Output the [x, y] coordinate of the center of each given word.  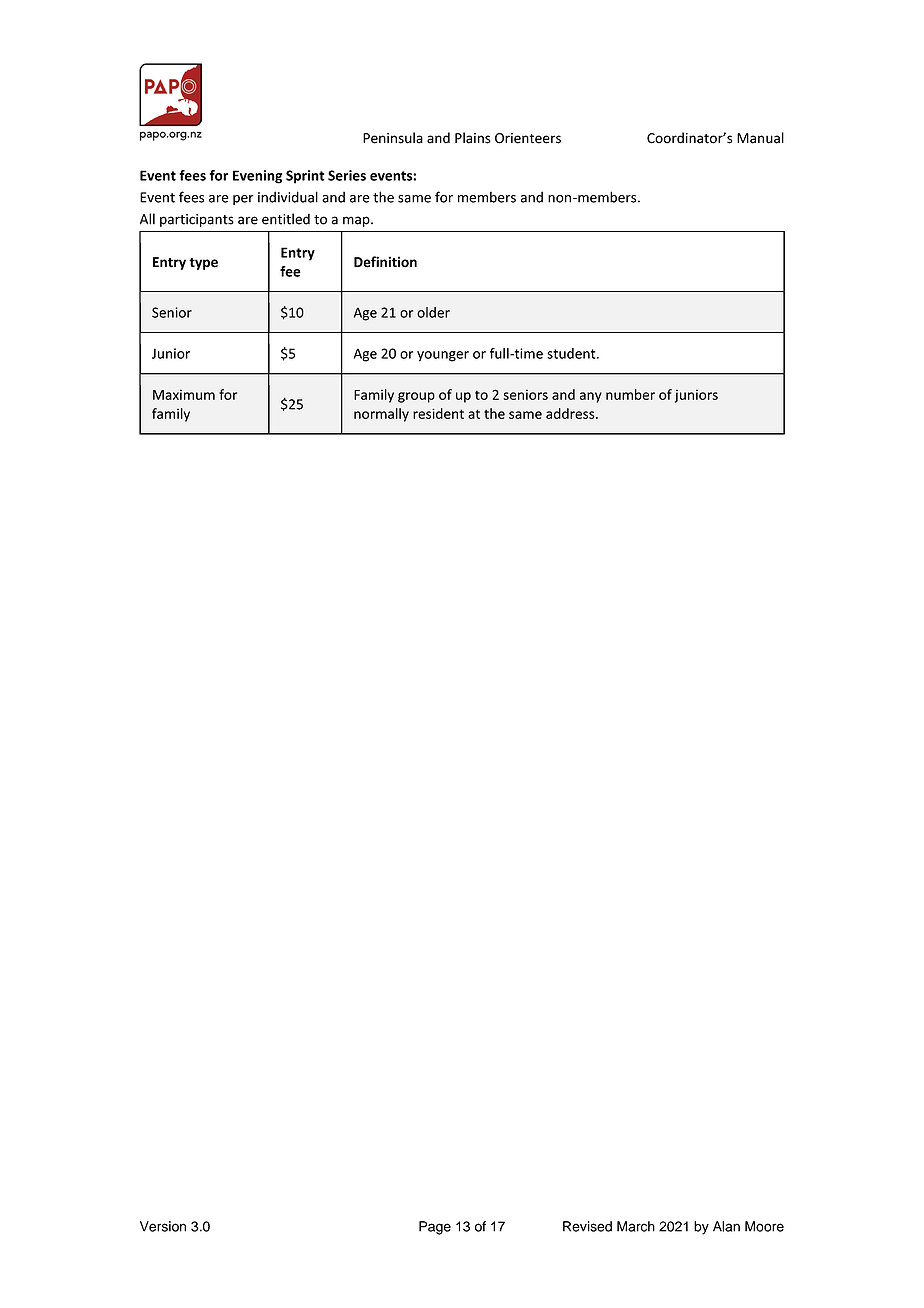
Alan [726, 1226]
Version [163, 1226]
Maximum [184, 394]
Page [435, 1228]
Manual [760, 138]
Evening [257, 177]
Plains [472, 138]
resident [438, 413]
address [571, 413]
